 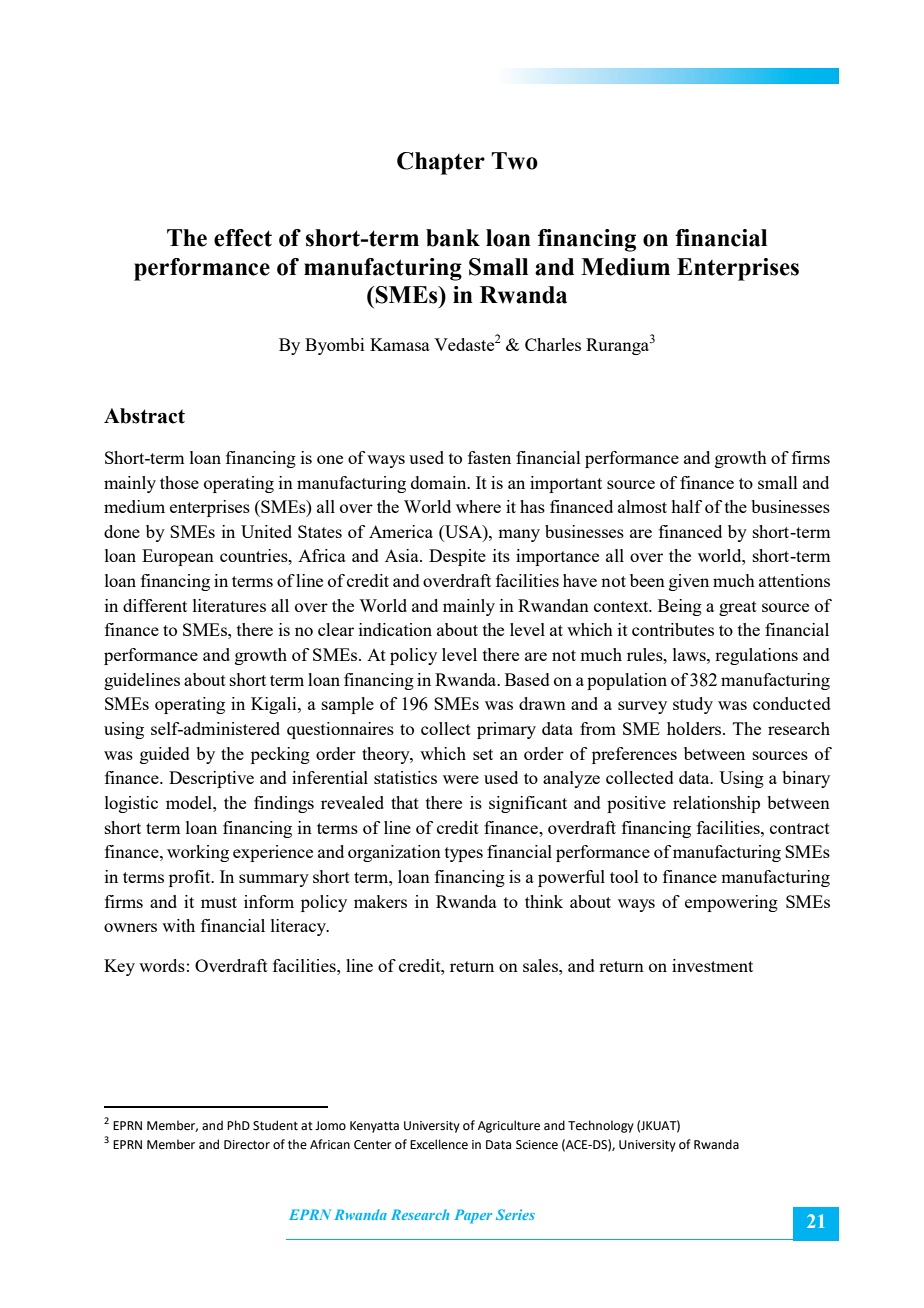 I want to click on study, so click(x=693, y=705).
